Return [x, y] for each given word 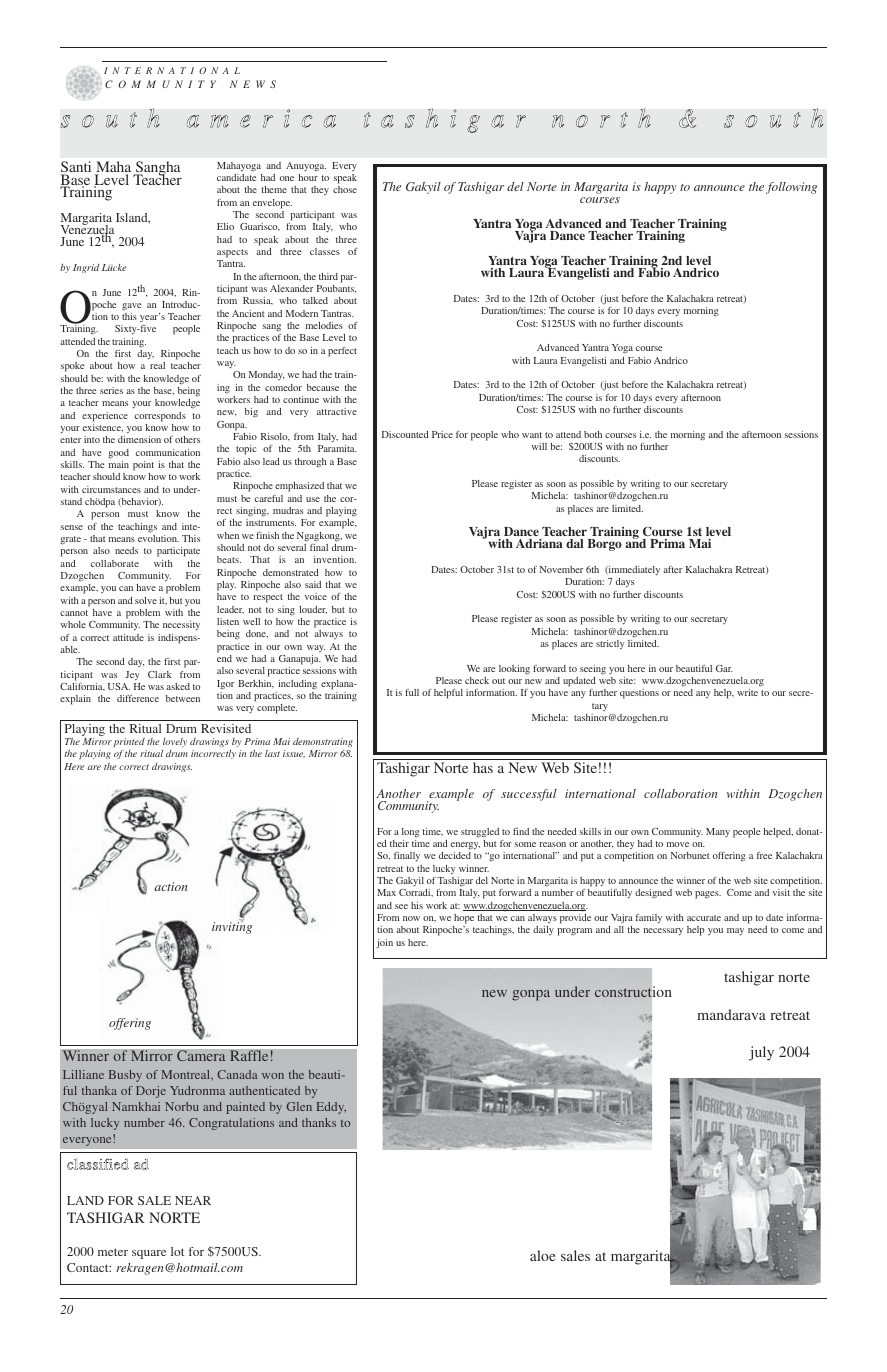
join [384, 944]
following [791, 188]
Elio [225, 226]
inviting [232, 927]
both [593, 434]
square [149, 1254]
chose [345, 189]
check [477, 680]
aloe [542, 1255]
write [747, 692]
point [143, 466]
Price [442, 434]
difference [138, 698]
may [735, 932]
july [761, 1053]
